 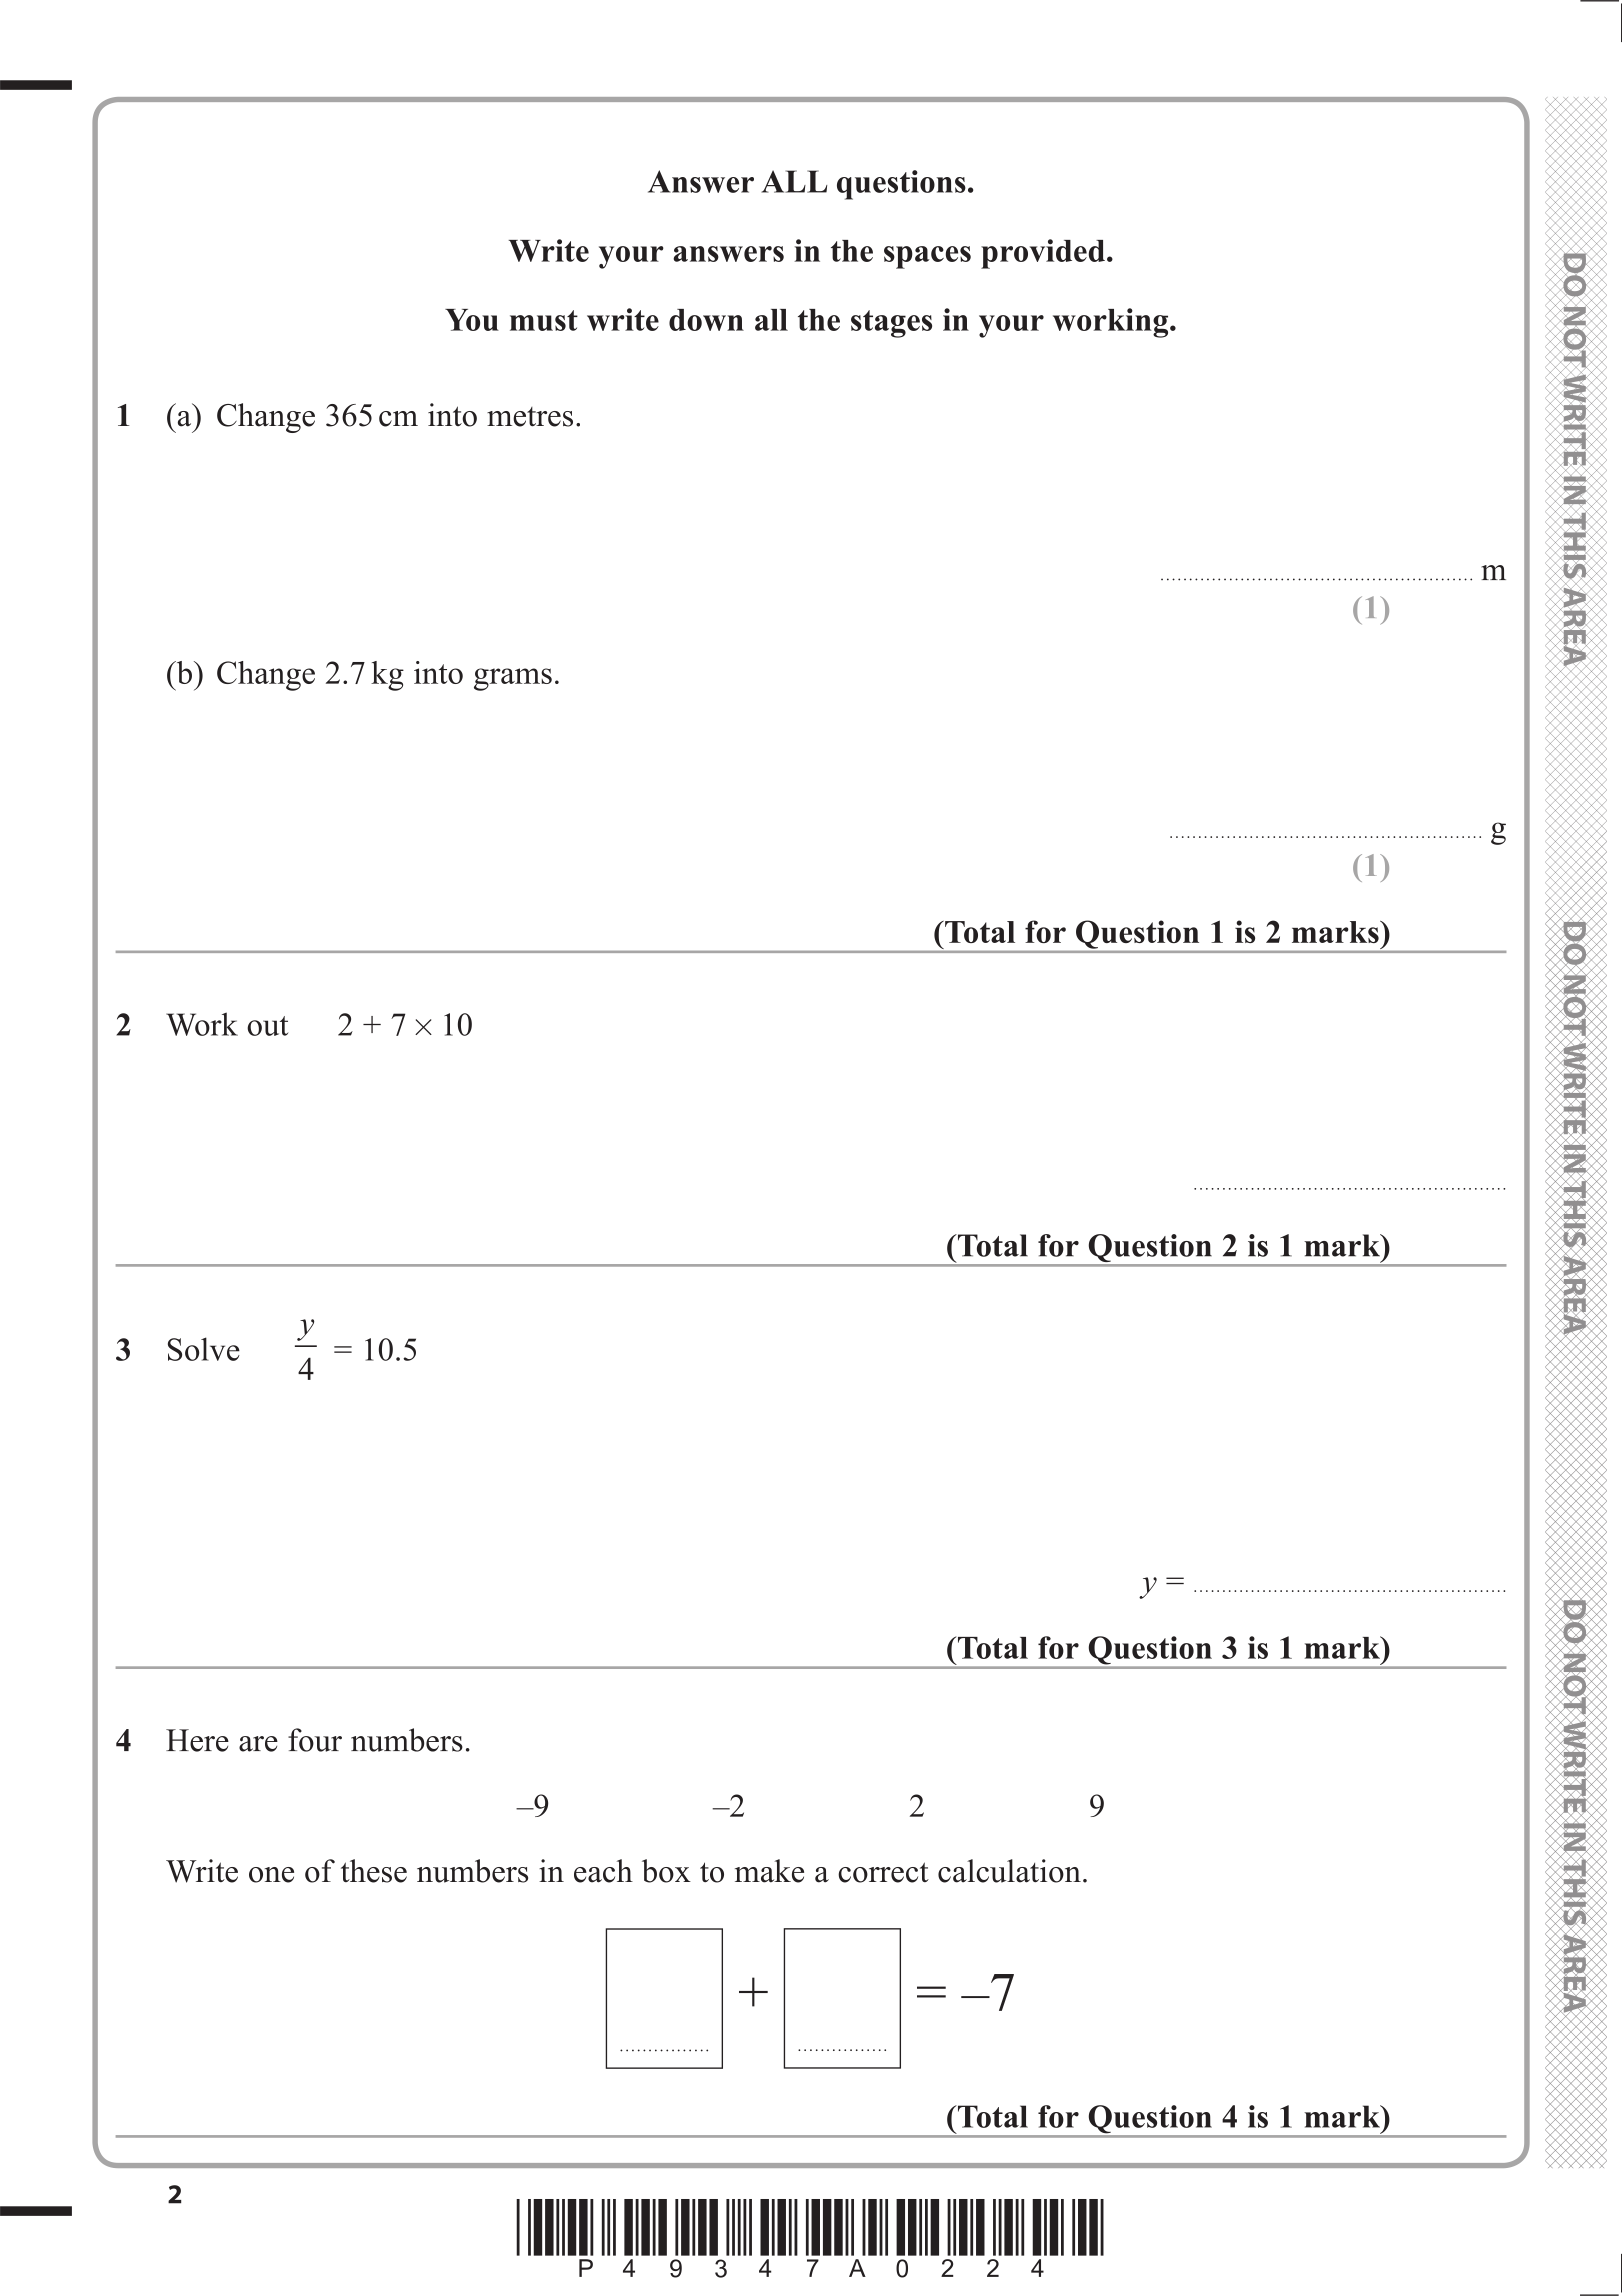 I want to click on spaces, so click(x=927, y=257).
